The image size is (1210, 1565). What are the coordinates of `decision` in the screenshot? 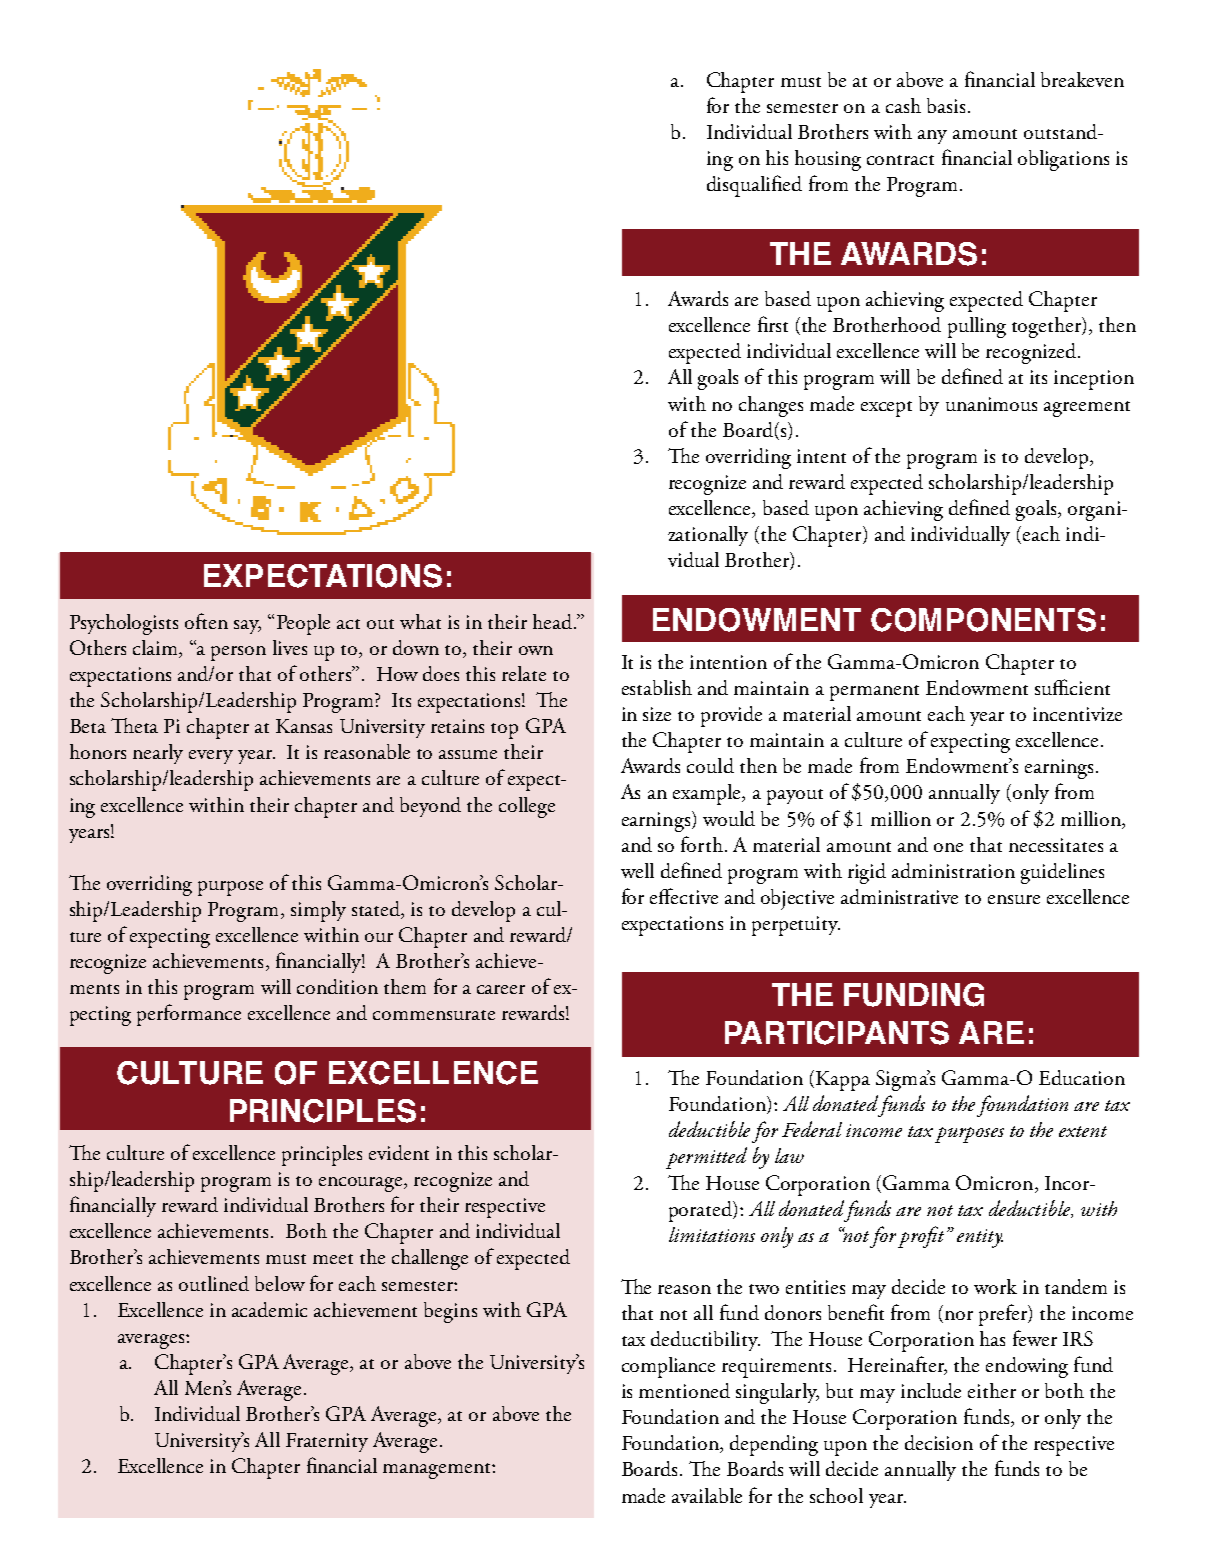 It's located at (939, 1442).
